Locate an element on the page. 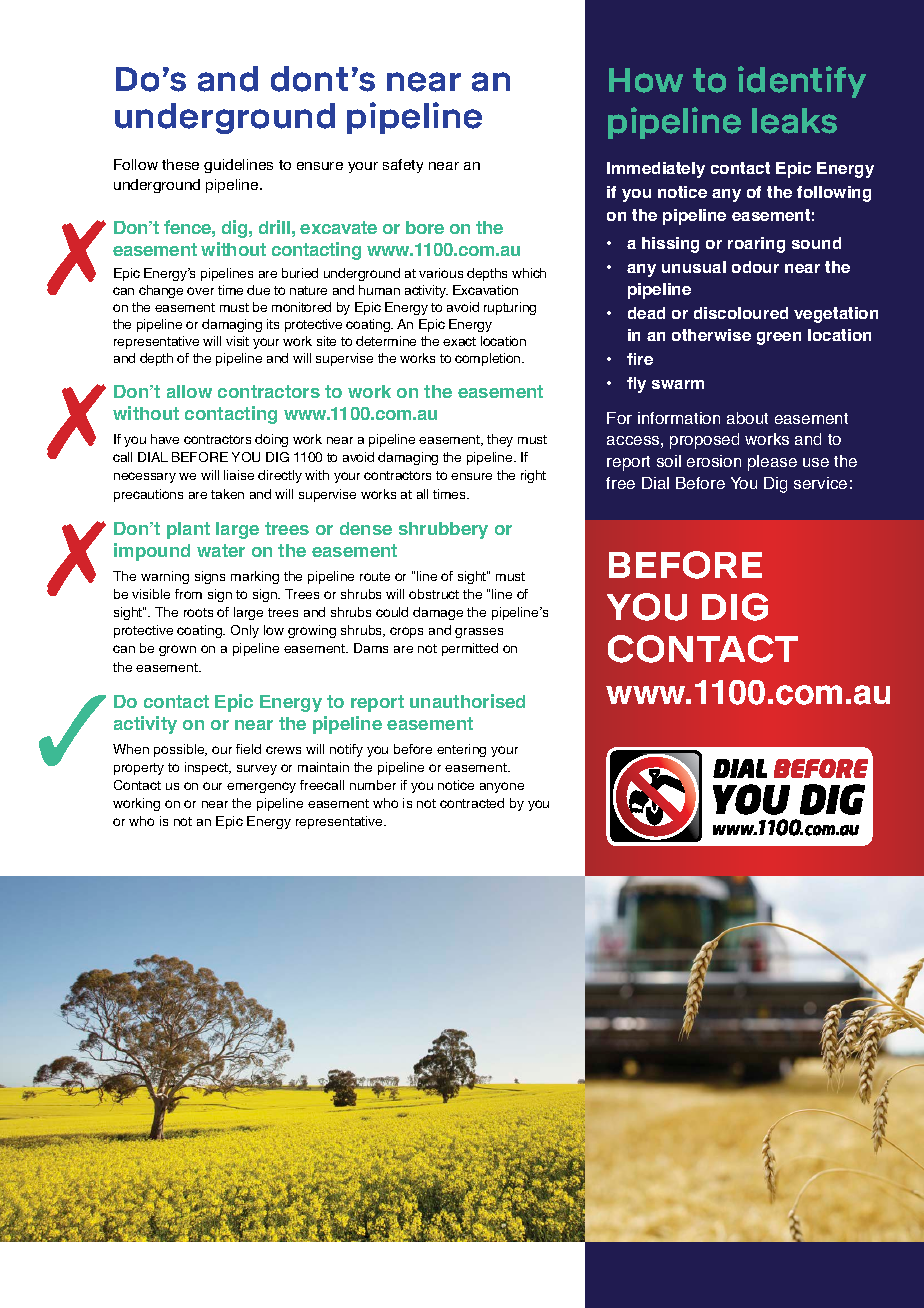 This page has height=1308, width=924. contracted is located at coordinates (472, 803).
